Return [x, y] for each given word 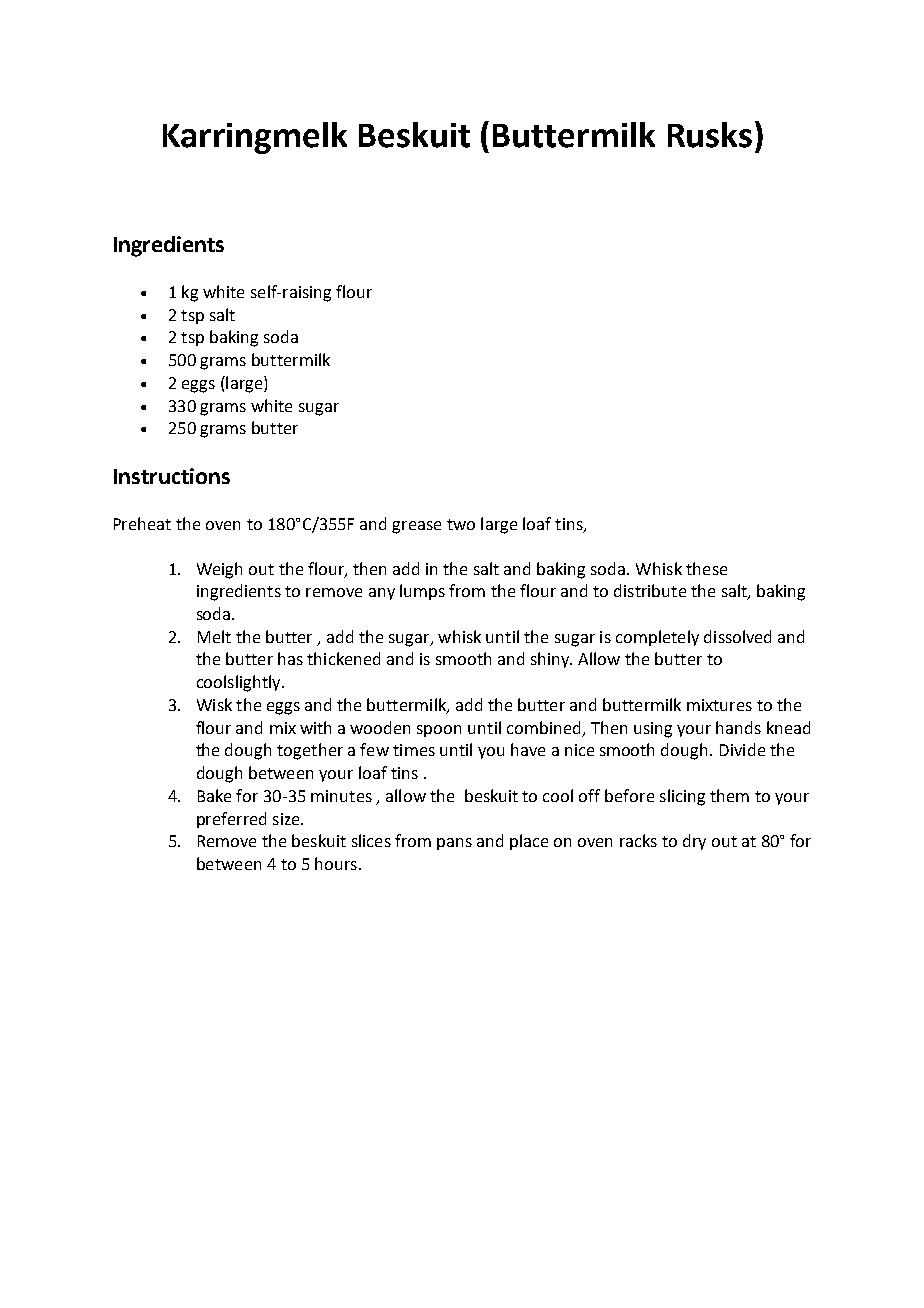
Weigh [219, 570]
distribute [650, 590]
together [310, 751]
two [461, 524]
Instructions [172, 476]
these [706, 568]
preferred [231, 820]
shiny [551, 660]
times [414, 750]
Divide [742, 749]
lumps [422, 592]
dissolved [737, 636]
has [290, 658]
